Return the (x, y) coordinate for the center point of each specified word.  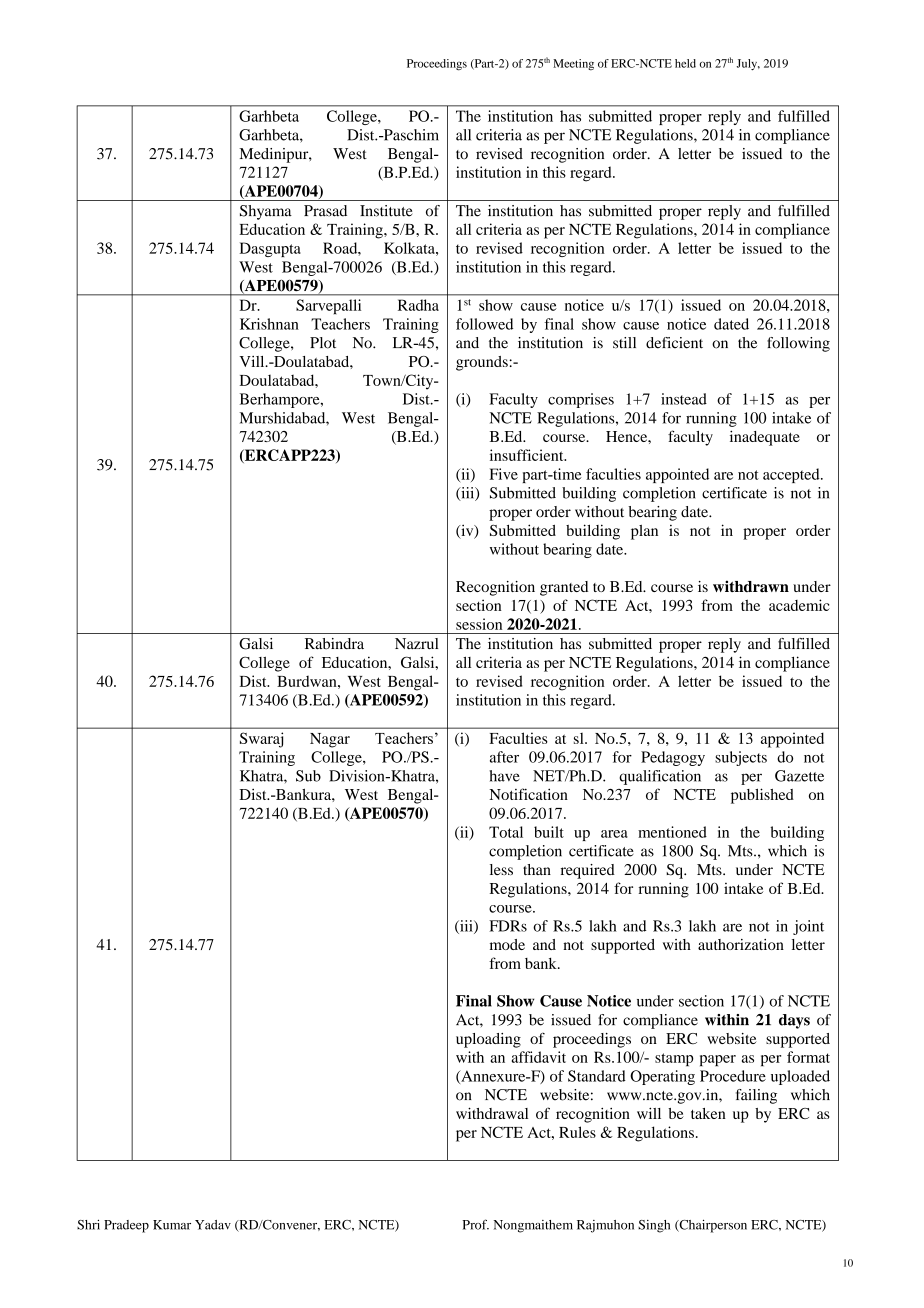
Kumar (172, 1225)
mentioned (672, 832)
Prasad (325, 211)
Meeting (573, 65)
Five (503, 474)
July (748, 64)
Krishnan (269, 324)
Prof (475, 1224)
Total (506, 832)
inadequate (765, 438)
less (501, 869)
